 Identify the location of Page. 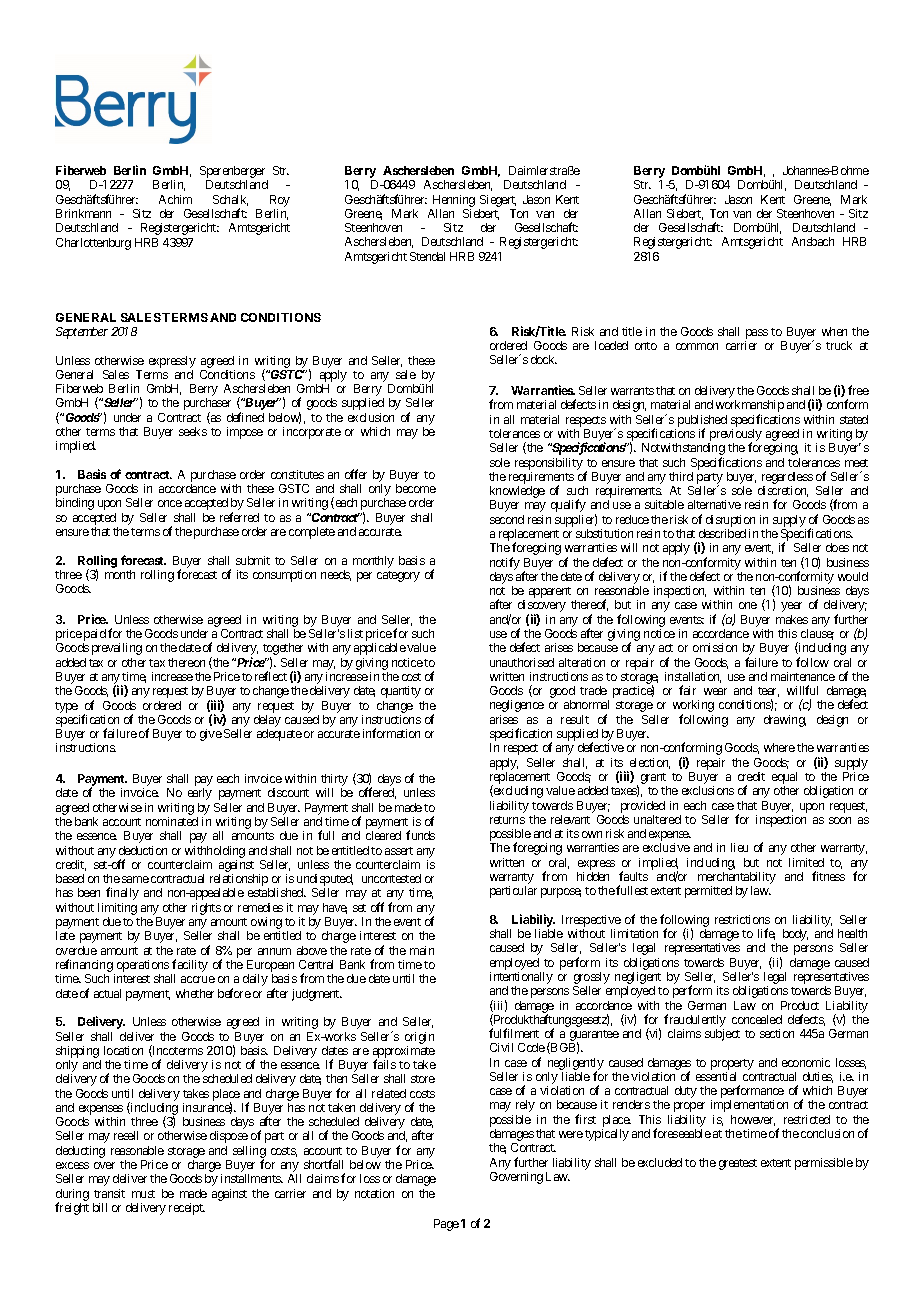
(446, 1225).
